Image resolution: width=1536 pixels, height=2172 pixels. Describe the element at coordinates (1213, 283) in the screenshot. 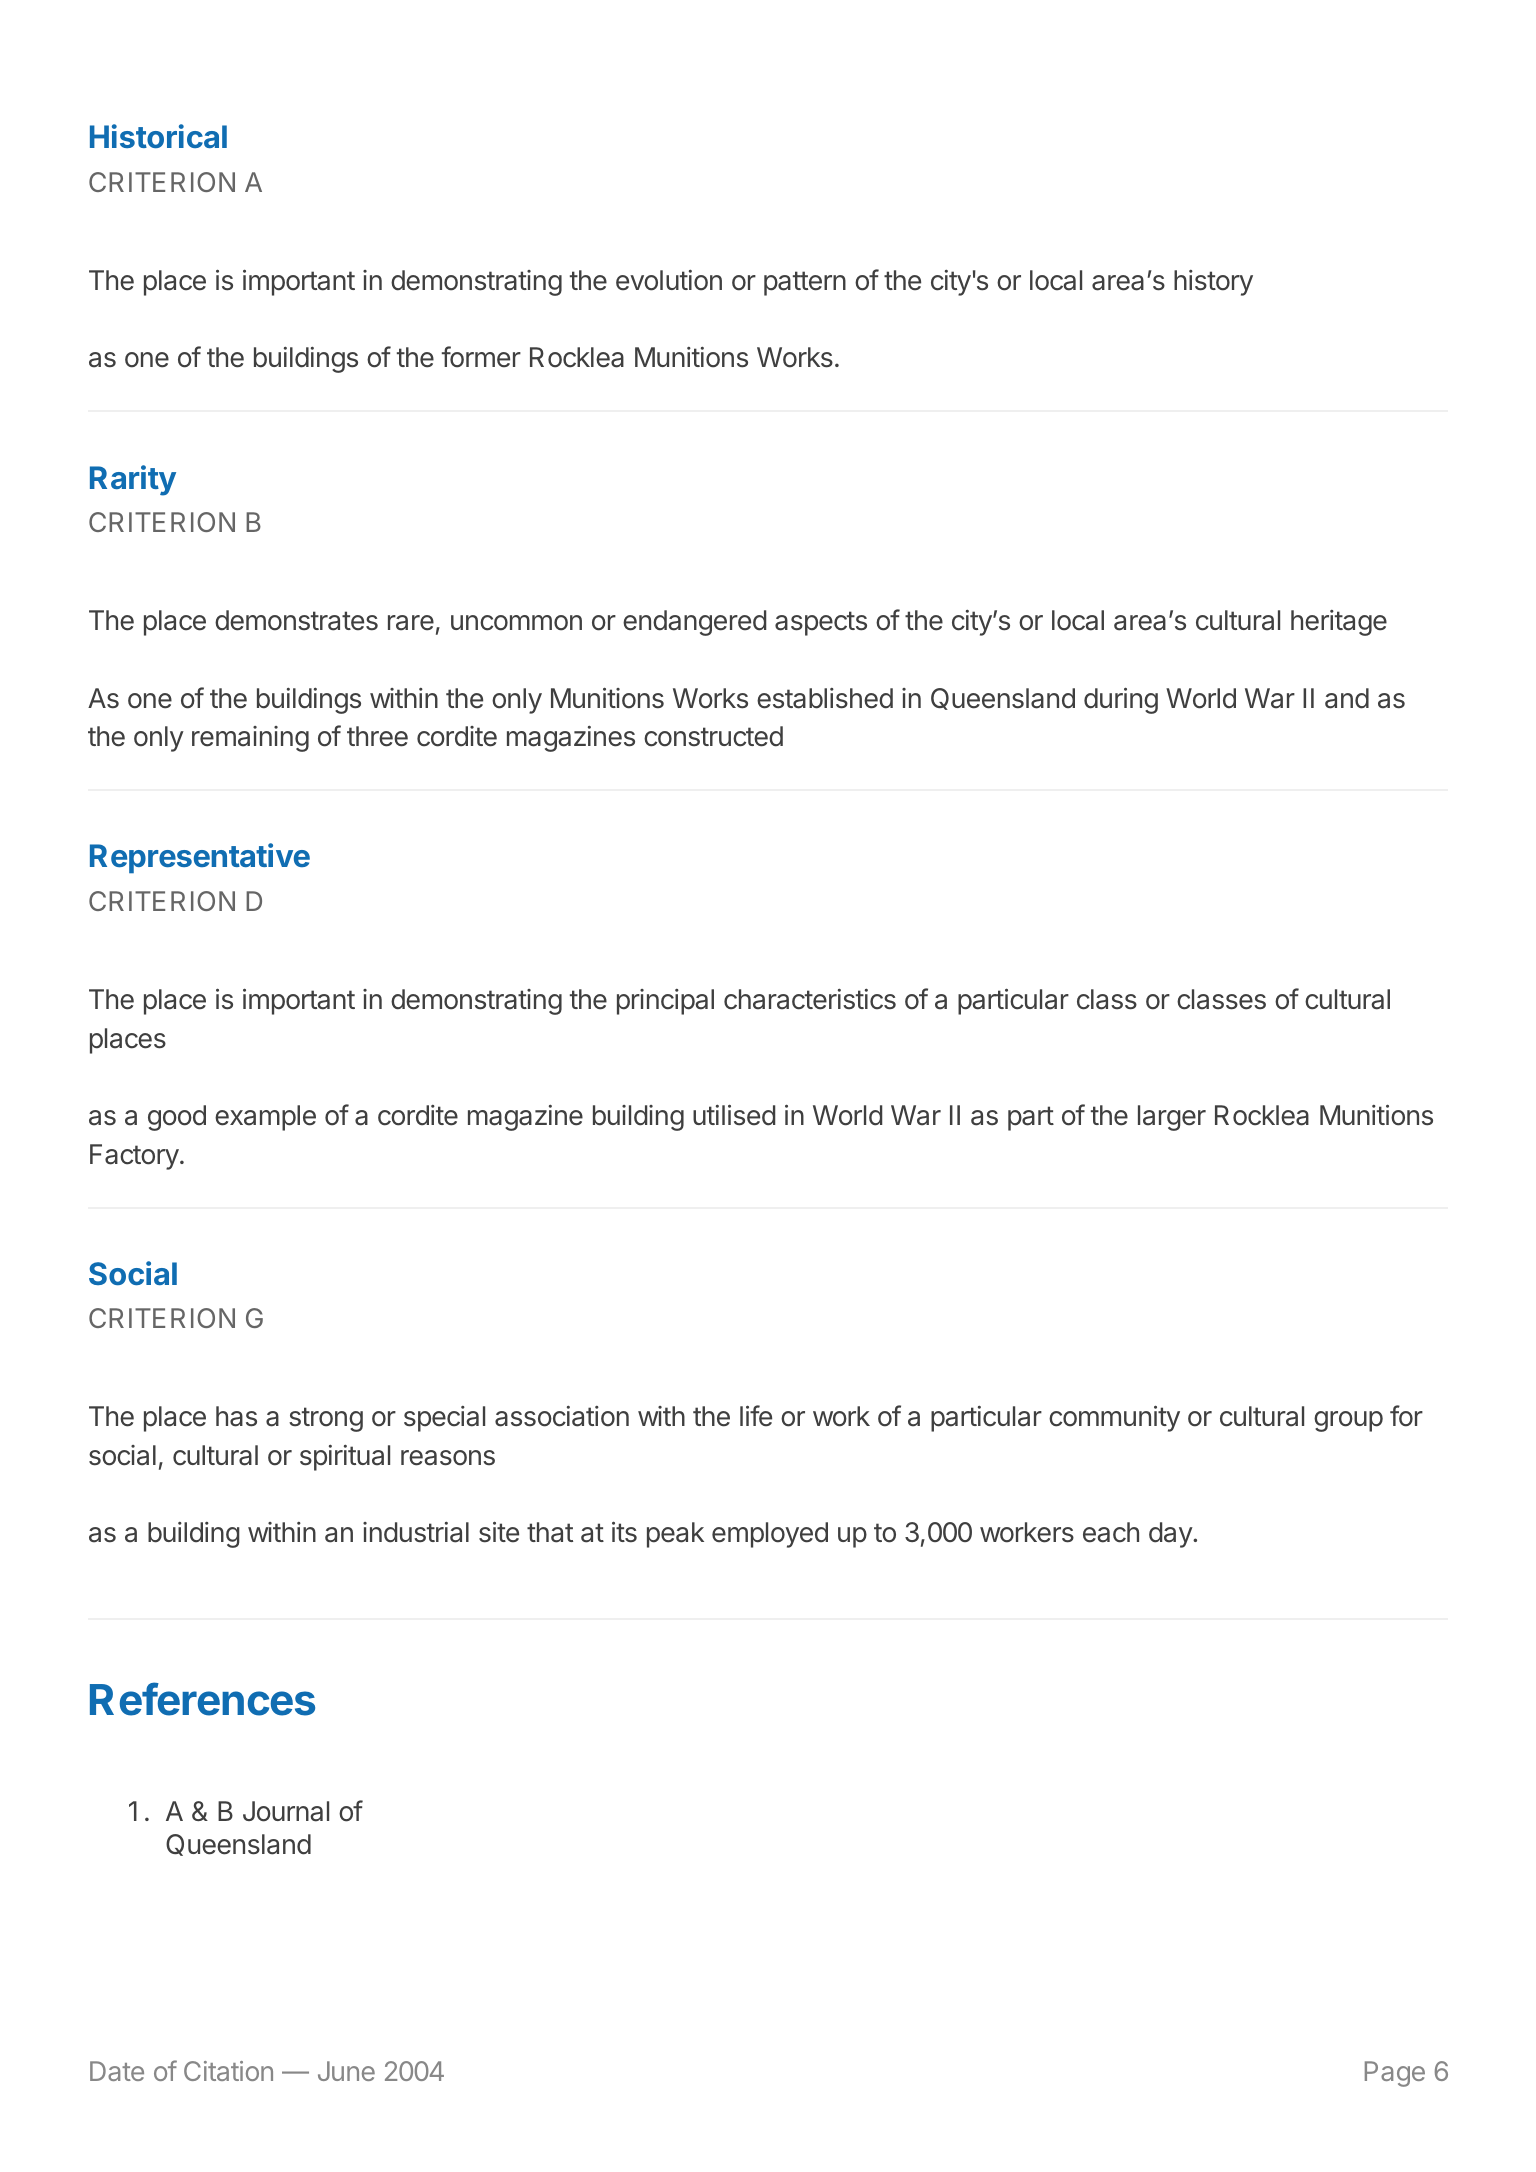

I see `history` at that location.
